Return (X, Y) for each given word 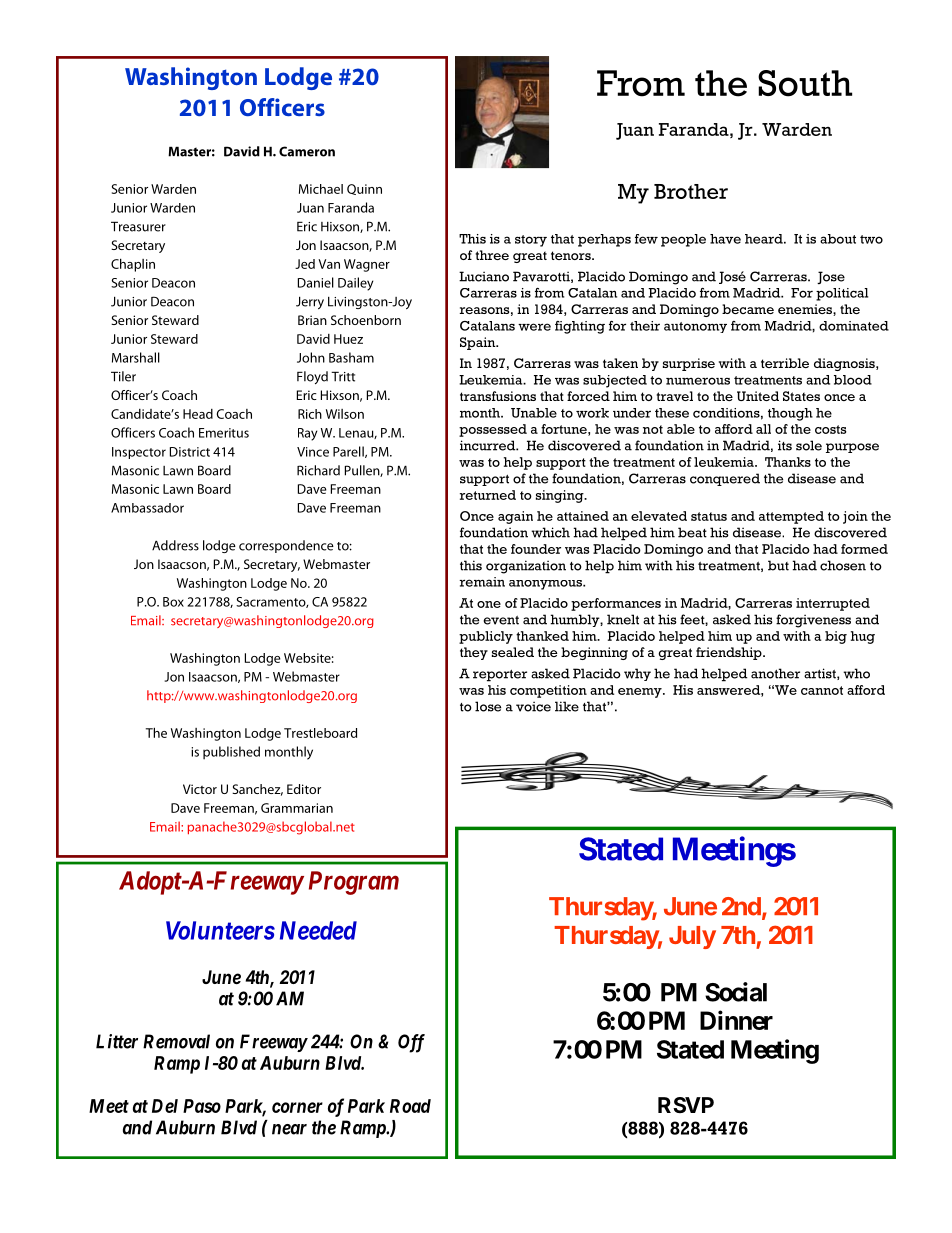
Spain (479, 343)
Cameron (307, 151)
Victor (200, 789)
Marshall (136, 357)
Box (173, 602)
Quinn (364, 189)
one (489, 604)
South (805, 83)
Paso (202, 1106)
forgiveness (813, 621)
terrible (785, 363)
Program (354, 883)
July (692, 937)
